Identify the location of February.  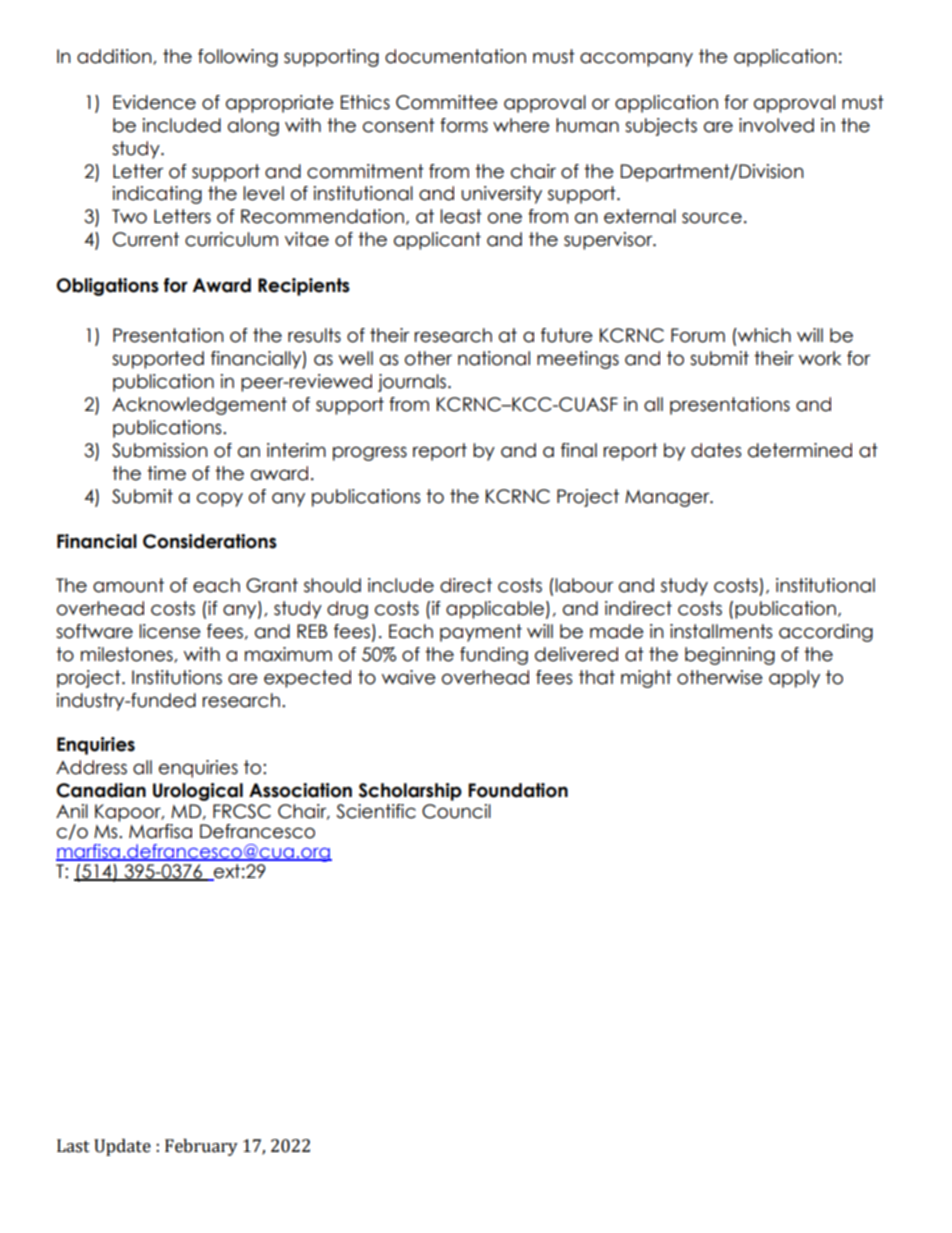
(201, 1147).
